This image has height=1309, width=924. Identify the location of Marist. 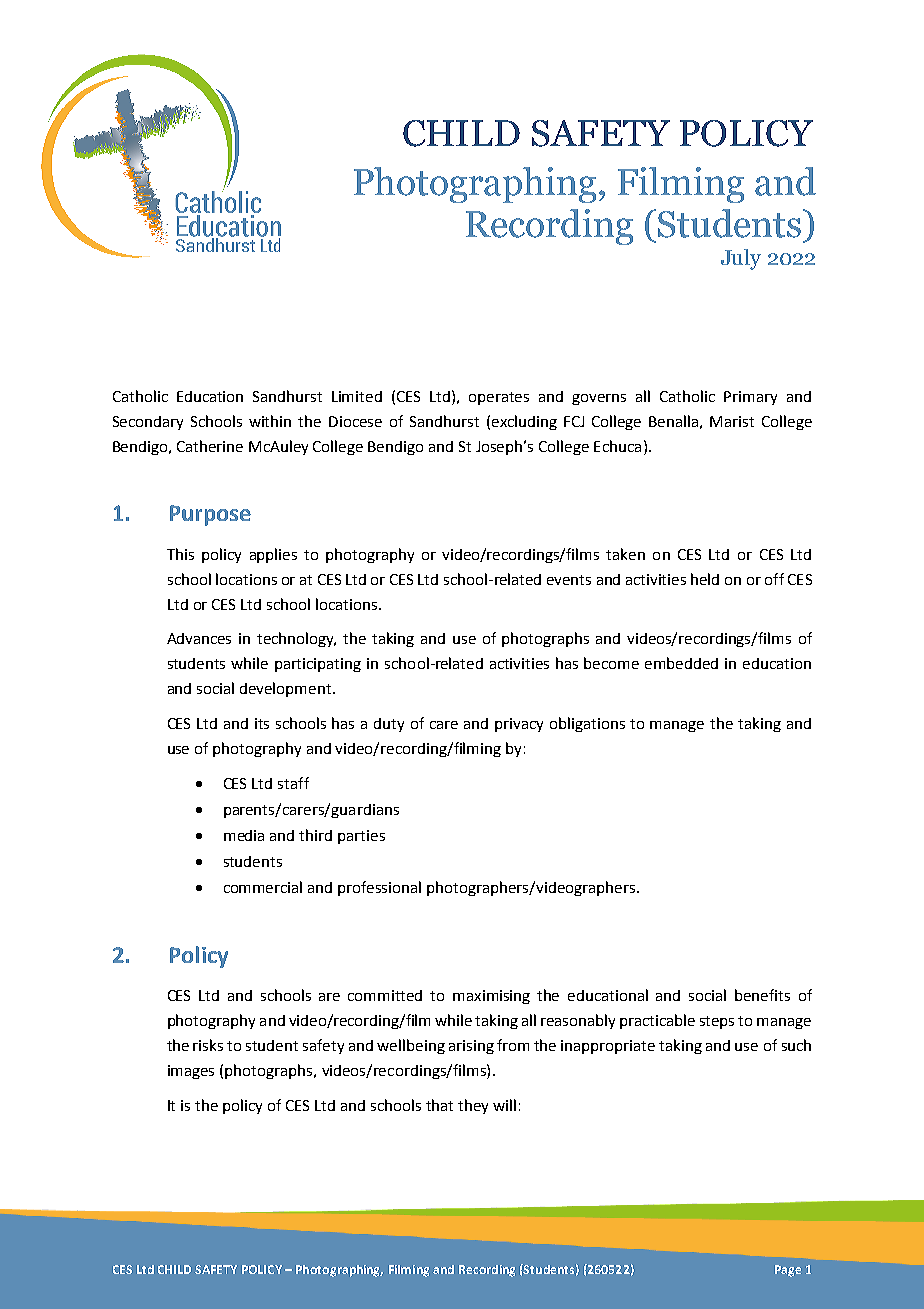
(732, 421).
